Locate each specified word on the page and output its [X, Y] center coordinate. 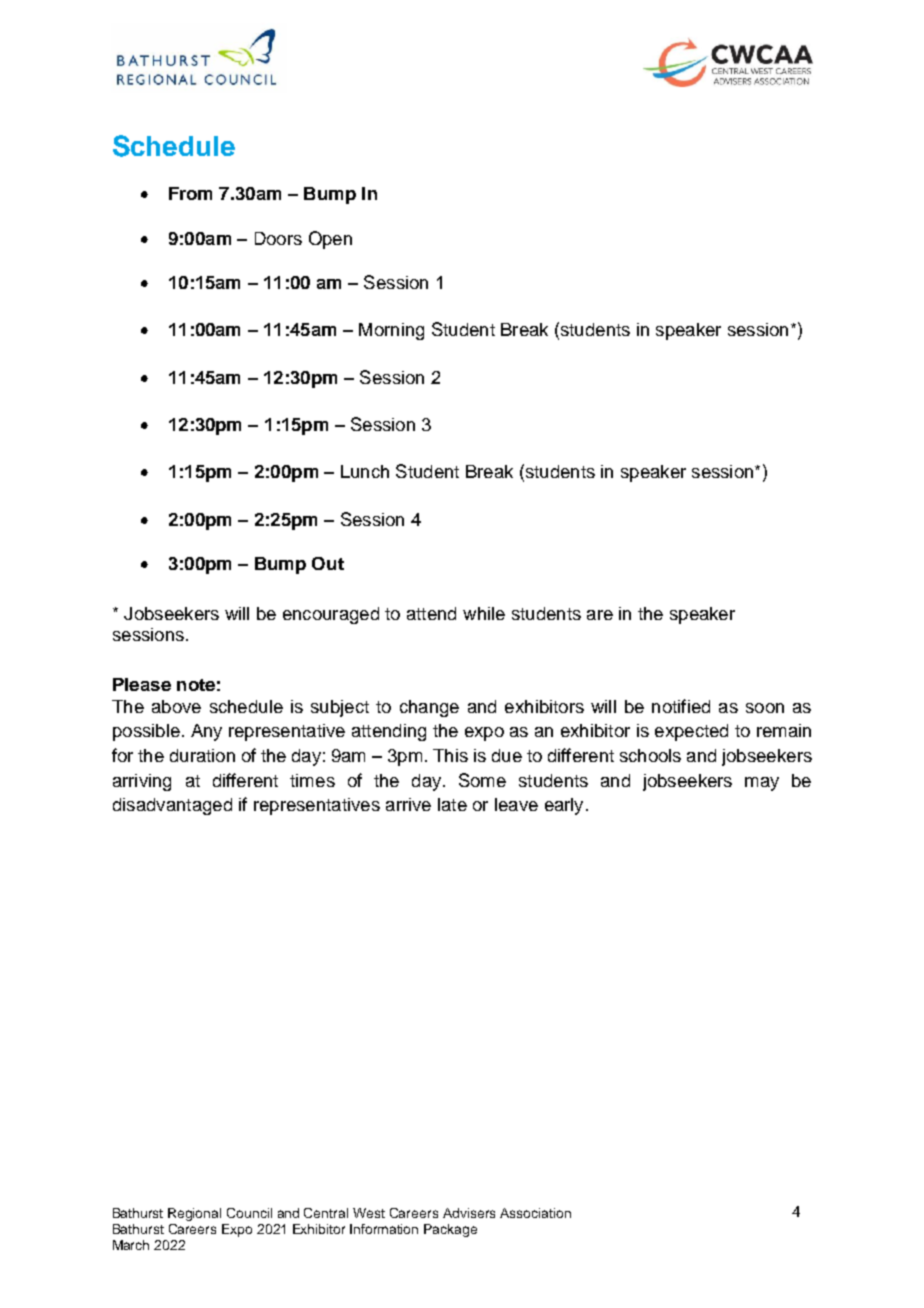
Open [330, 240]
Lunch [365, 471]
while [484, 613]
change [429, 708]
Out [328, 563]
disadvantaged [172, 806]
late [452, 804]
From [190, 193]
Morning [391, 331]
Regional [194, 1214]
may [762, 784]
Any [206, 732]
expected [691, 732]
